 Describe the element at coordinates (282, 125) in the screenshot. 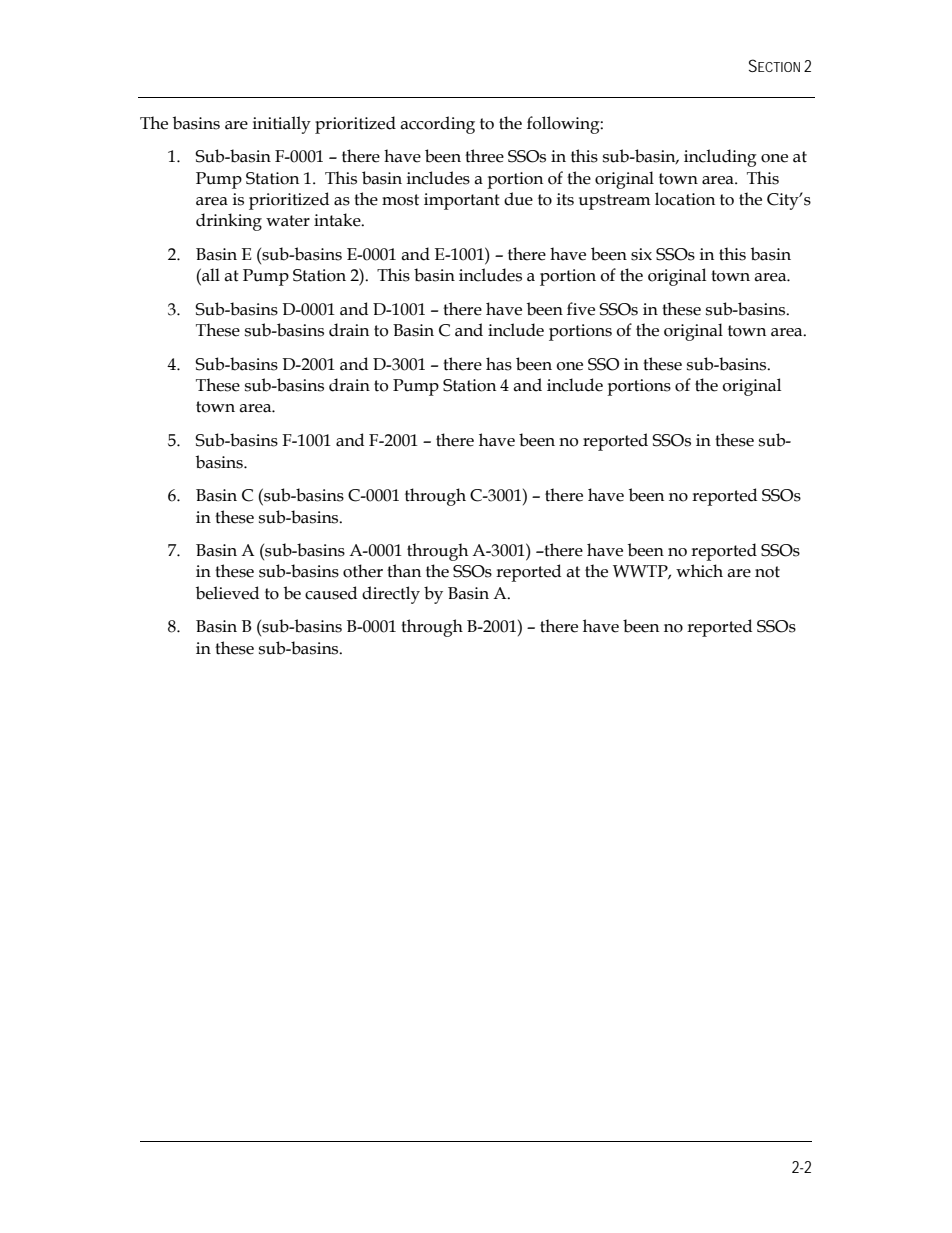

I see `initially` at that location.
